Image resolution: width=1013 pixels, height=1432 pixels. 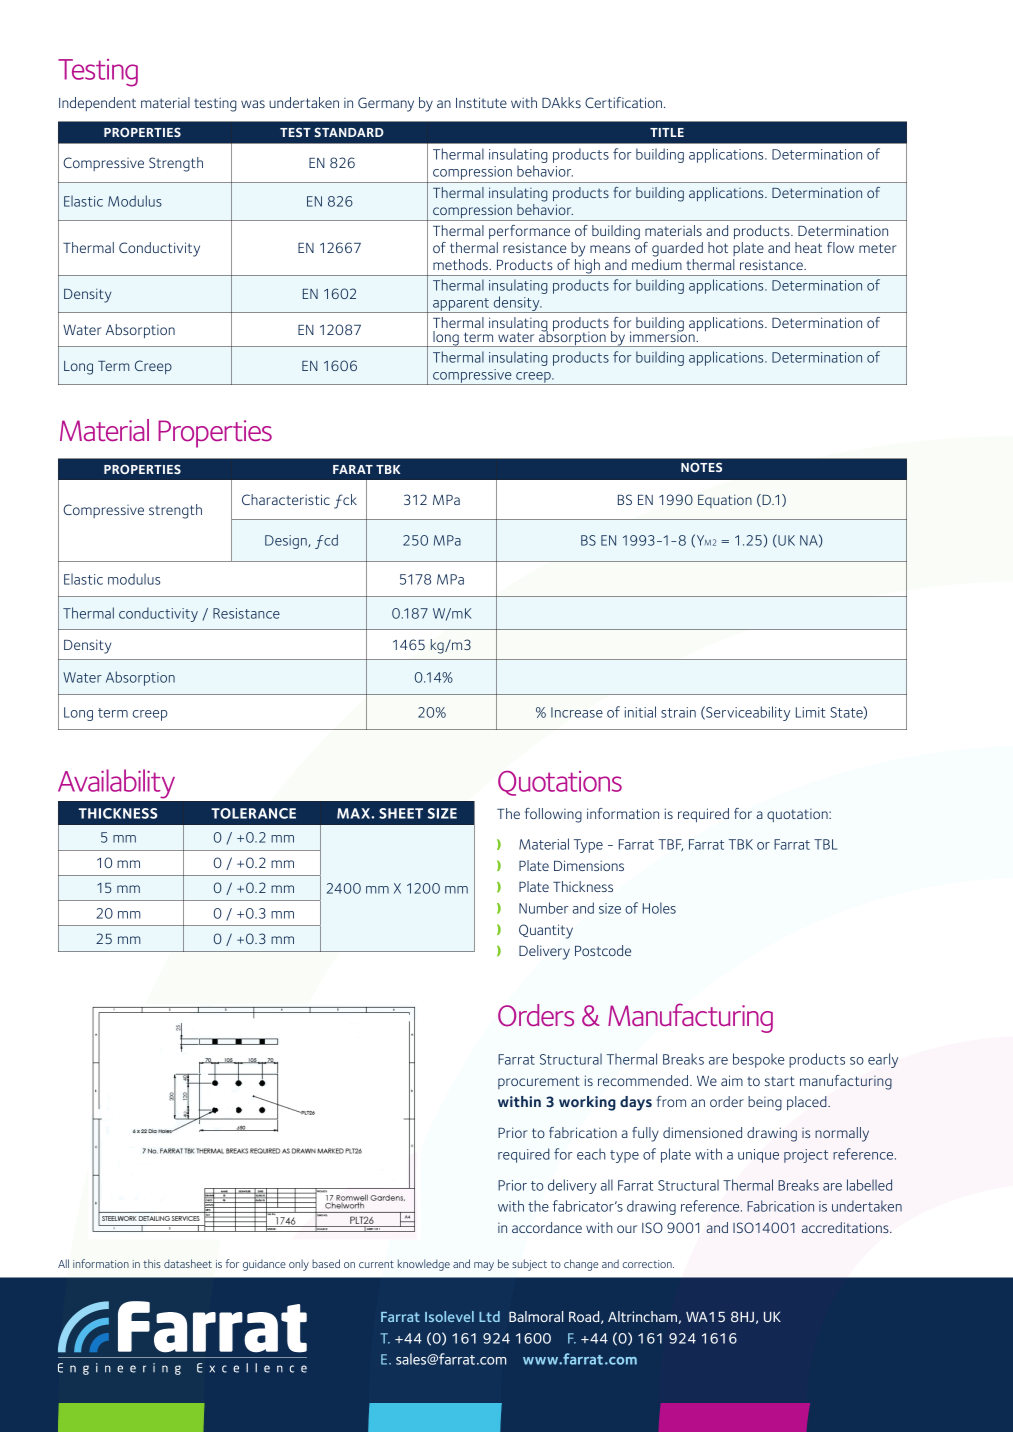 What do you see at coordinates (253, 104) in the document?
I see `was` at bounding box center [253, 104].
